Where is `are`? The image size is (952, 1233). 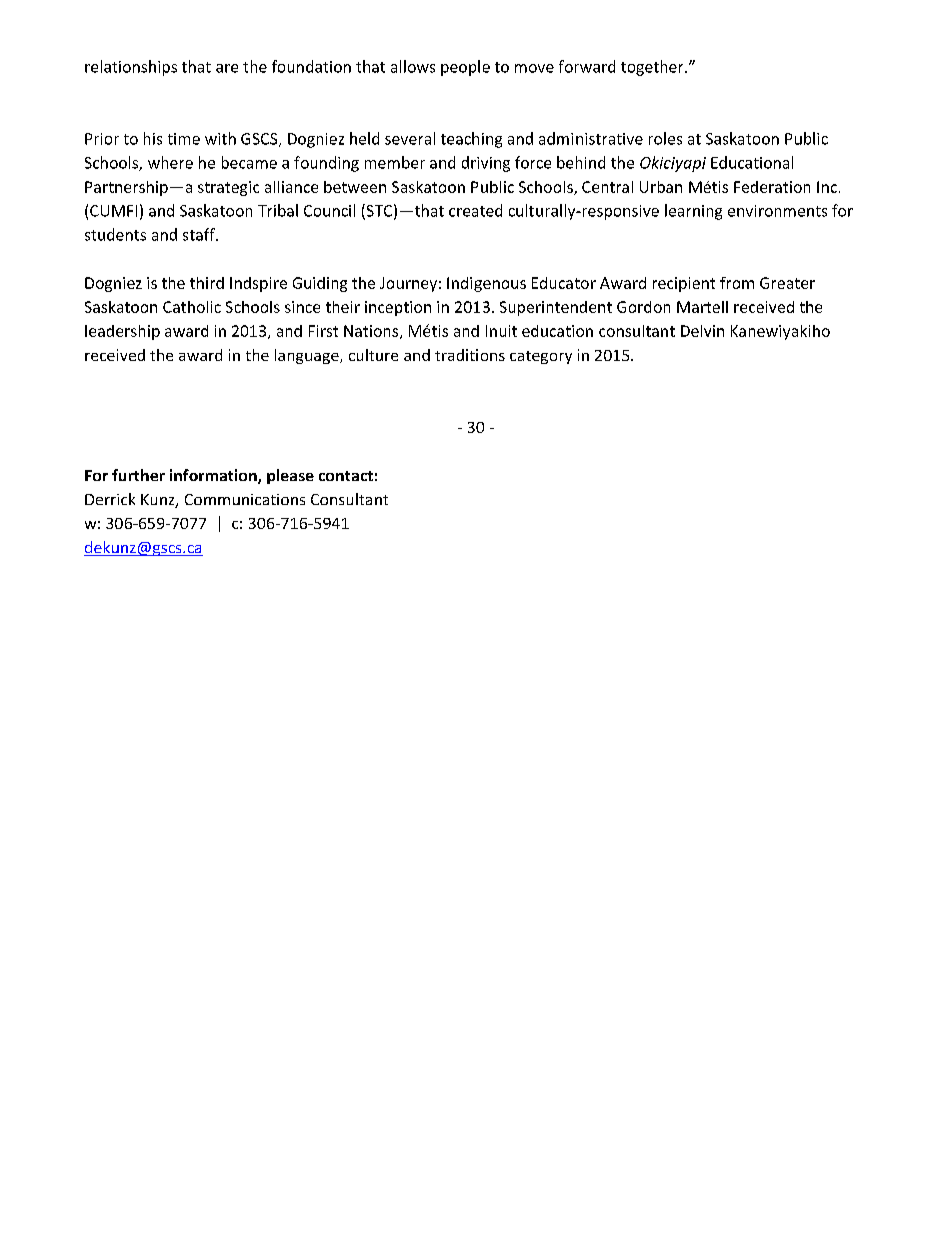 are is located at coordinates (227, 68).
